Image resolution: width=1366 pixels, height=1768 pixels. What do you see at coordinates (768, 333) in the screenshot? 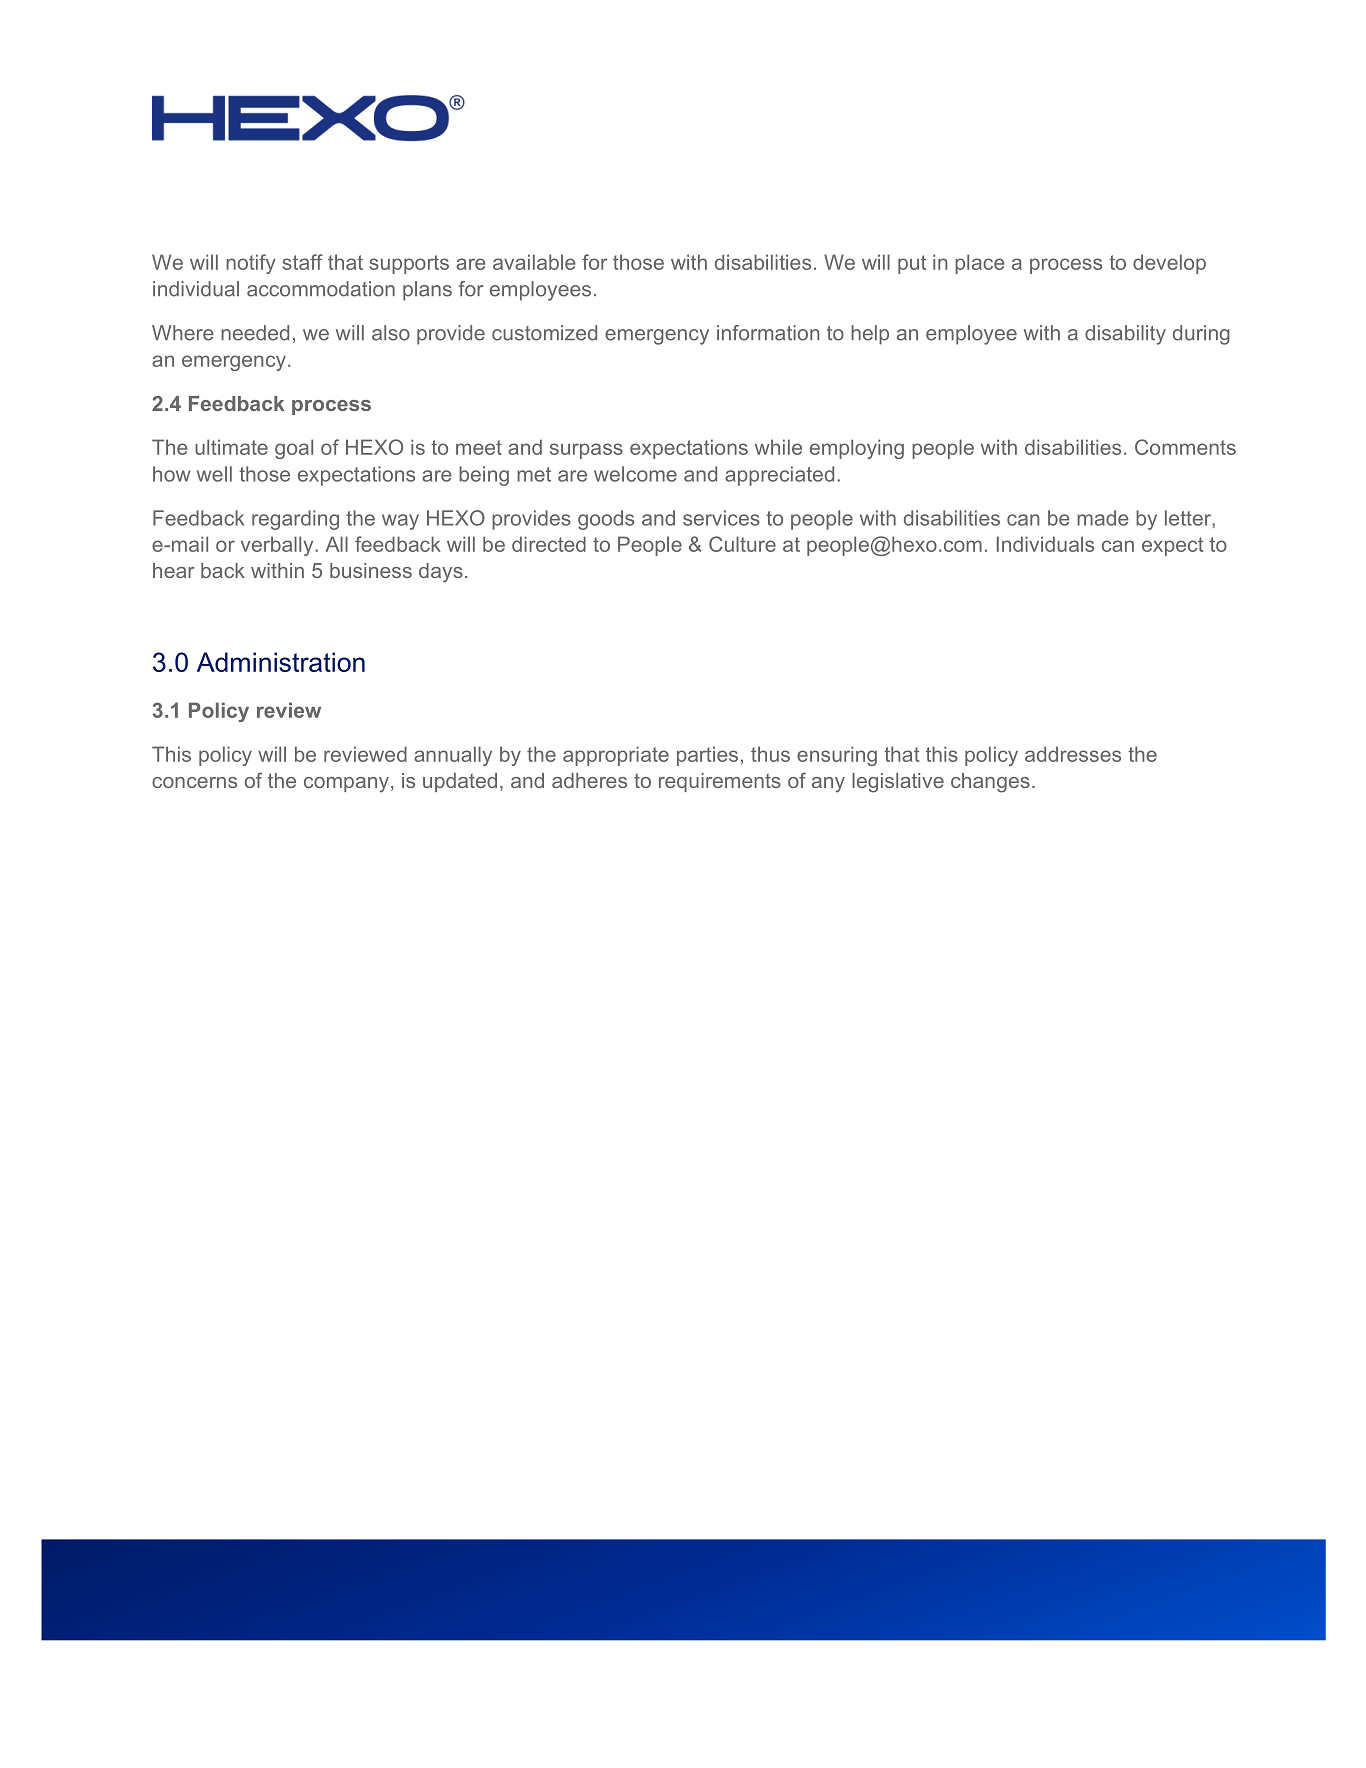
I see `information` at bounding box center [768, 333].
